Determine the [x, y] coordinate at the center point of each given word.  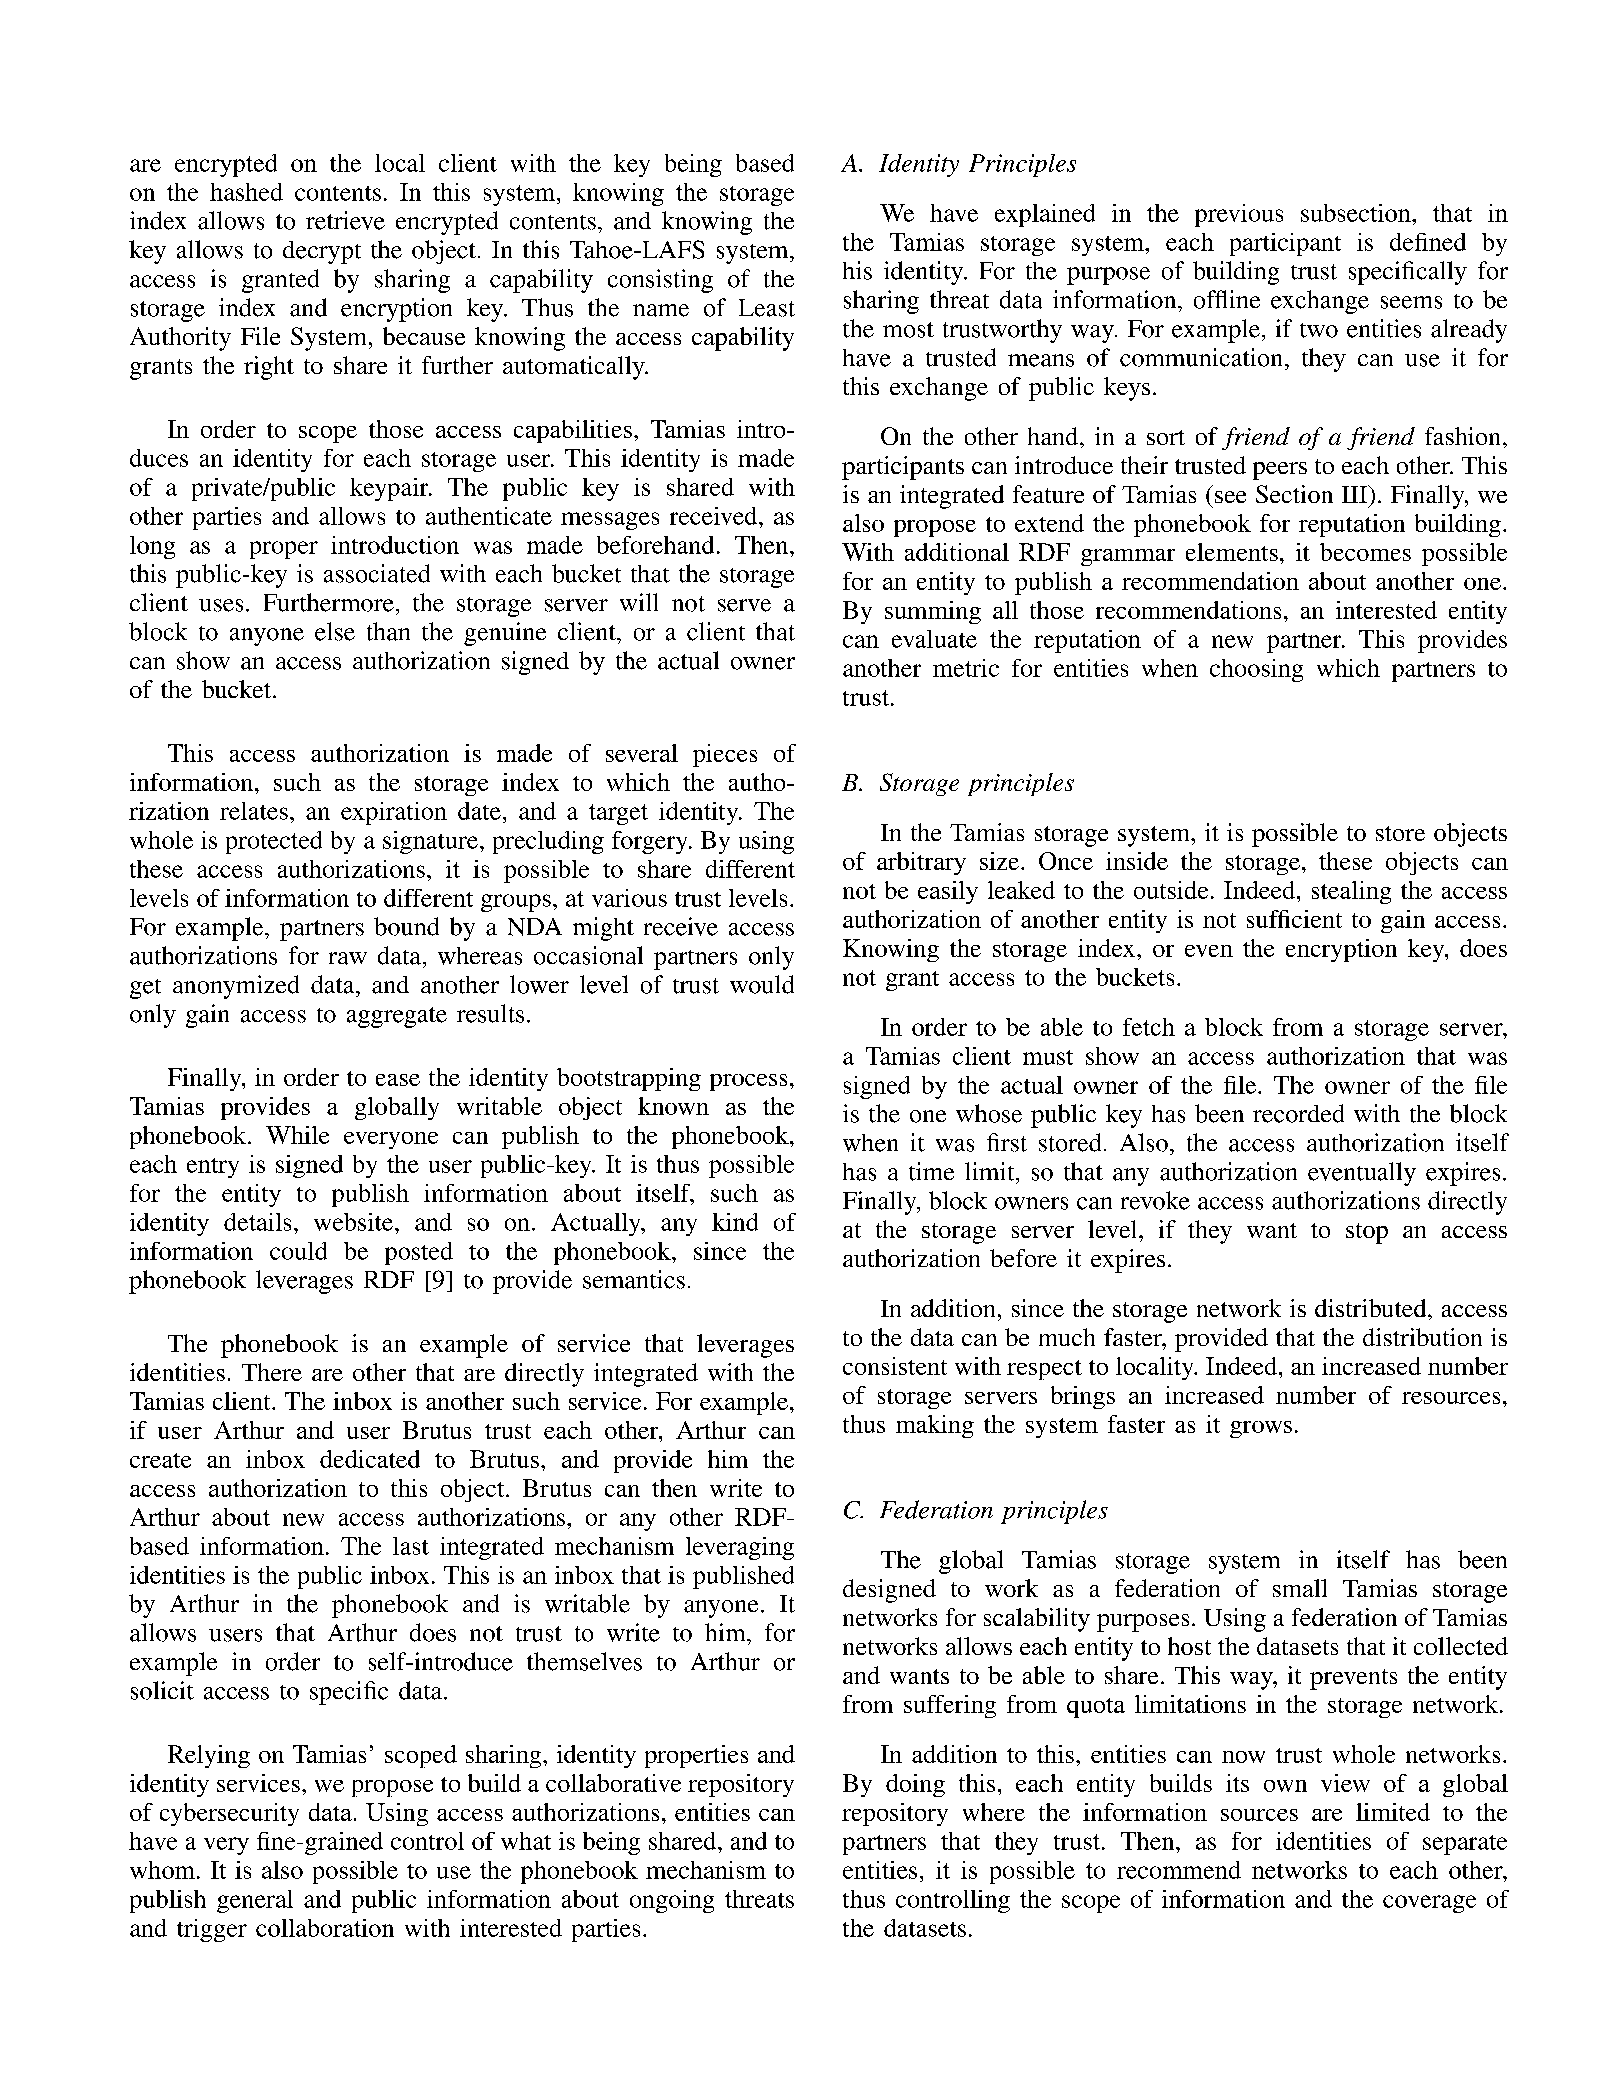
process [748, 1082]
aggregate [397, 1017]
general [255, 1901]
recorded [1298, 1113]
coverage [1429, 1904]
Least [767, 308]
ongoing [672, 1901]
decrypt [322, 252]
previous [1239, 215]
